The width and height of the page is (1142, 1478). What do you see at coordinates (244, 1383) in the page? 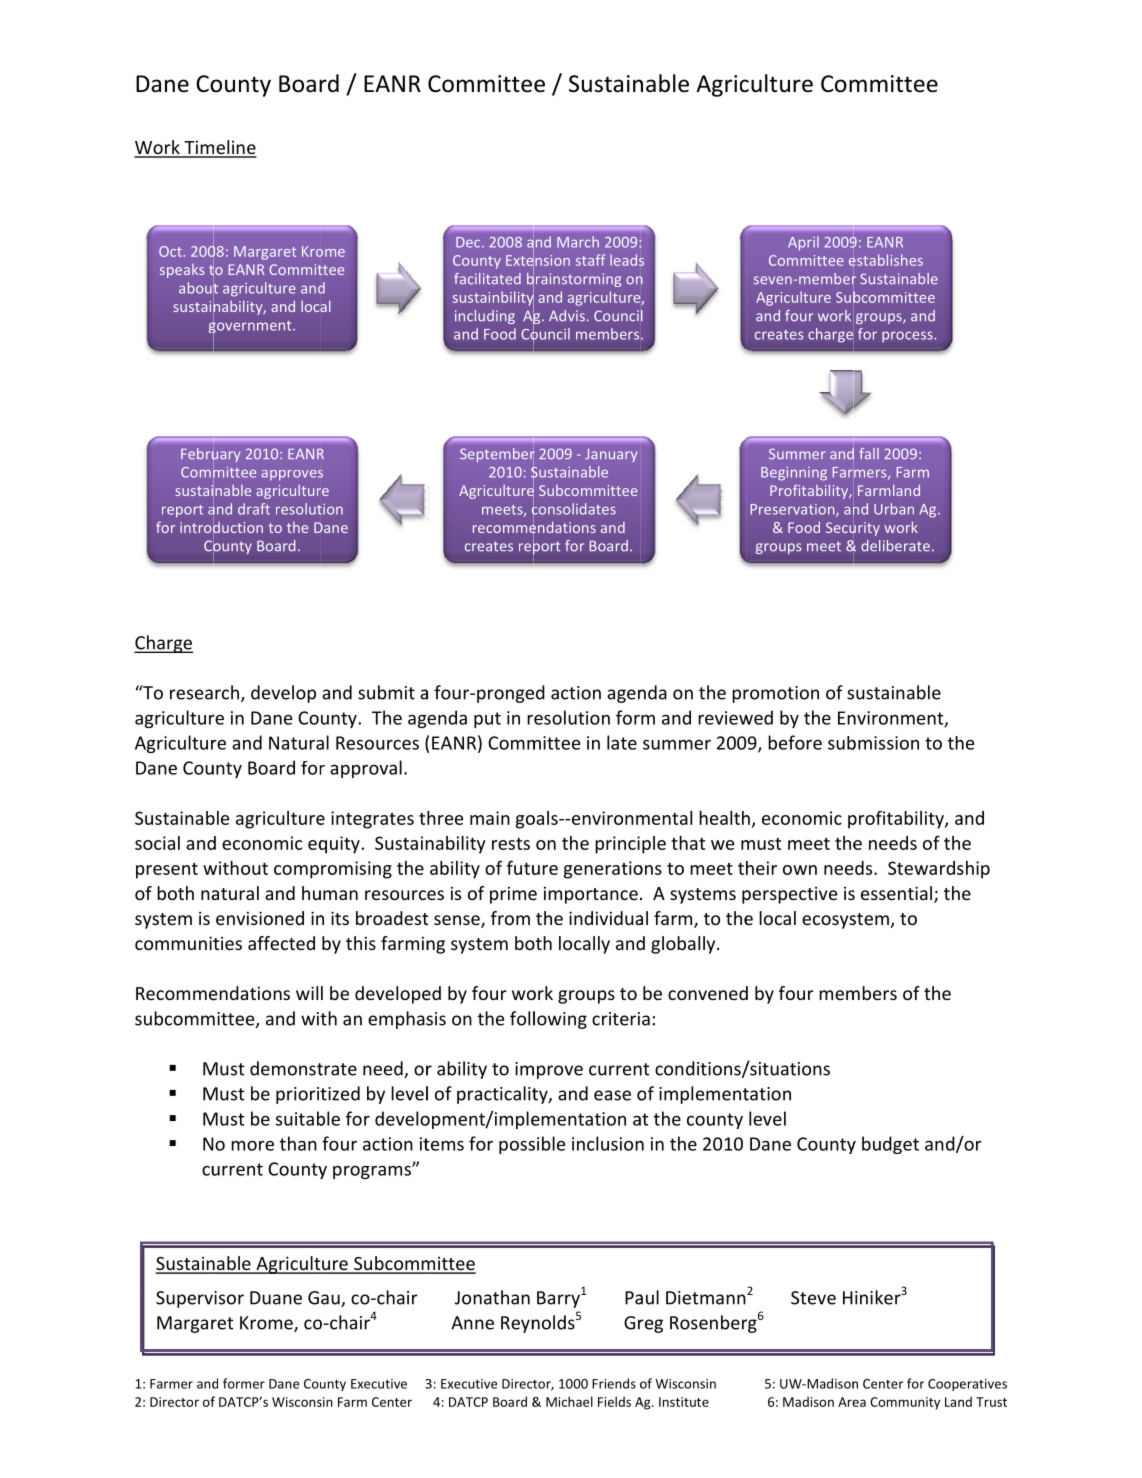
I see `former` at bounding box center [244, 1383].
